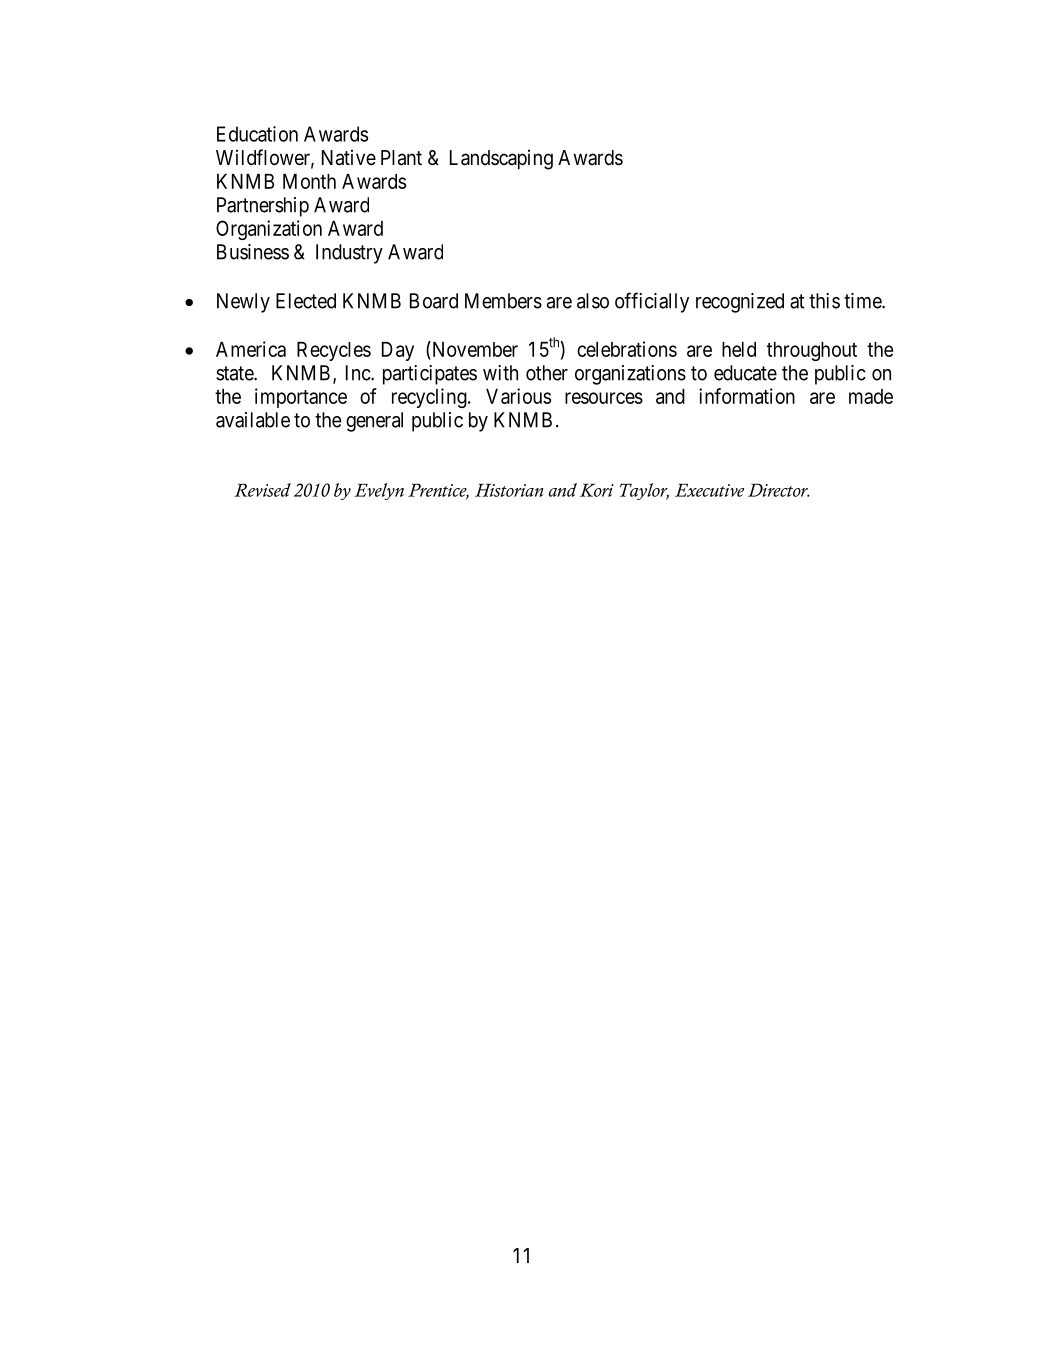  What do you see at coordinates (501, 159) in the document?
I see `Landscaping` at bounding box center [501, 159].
